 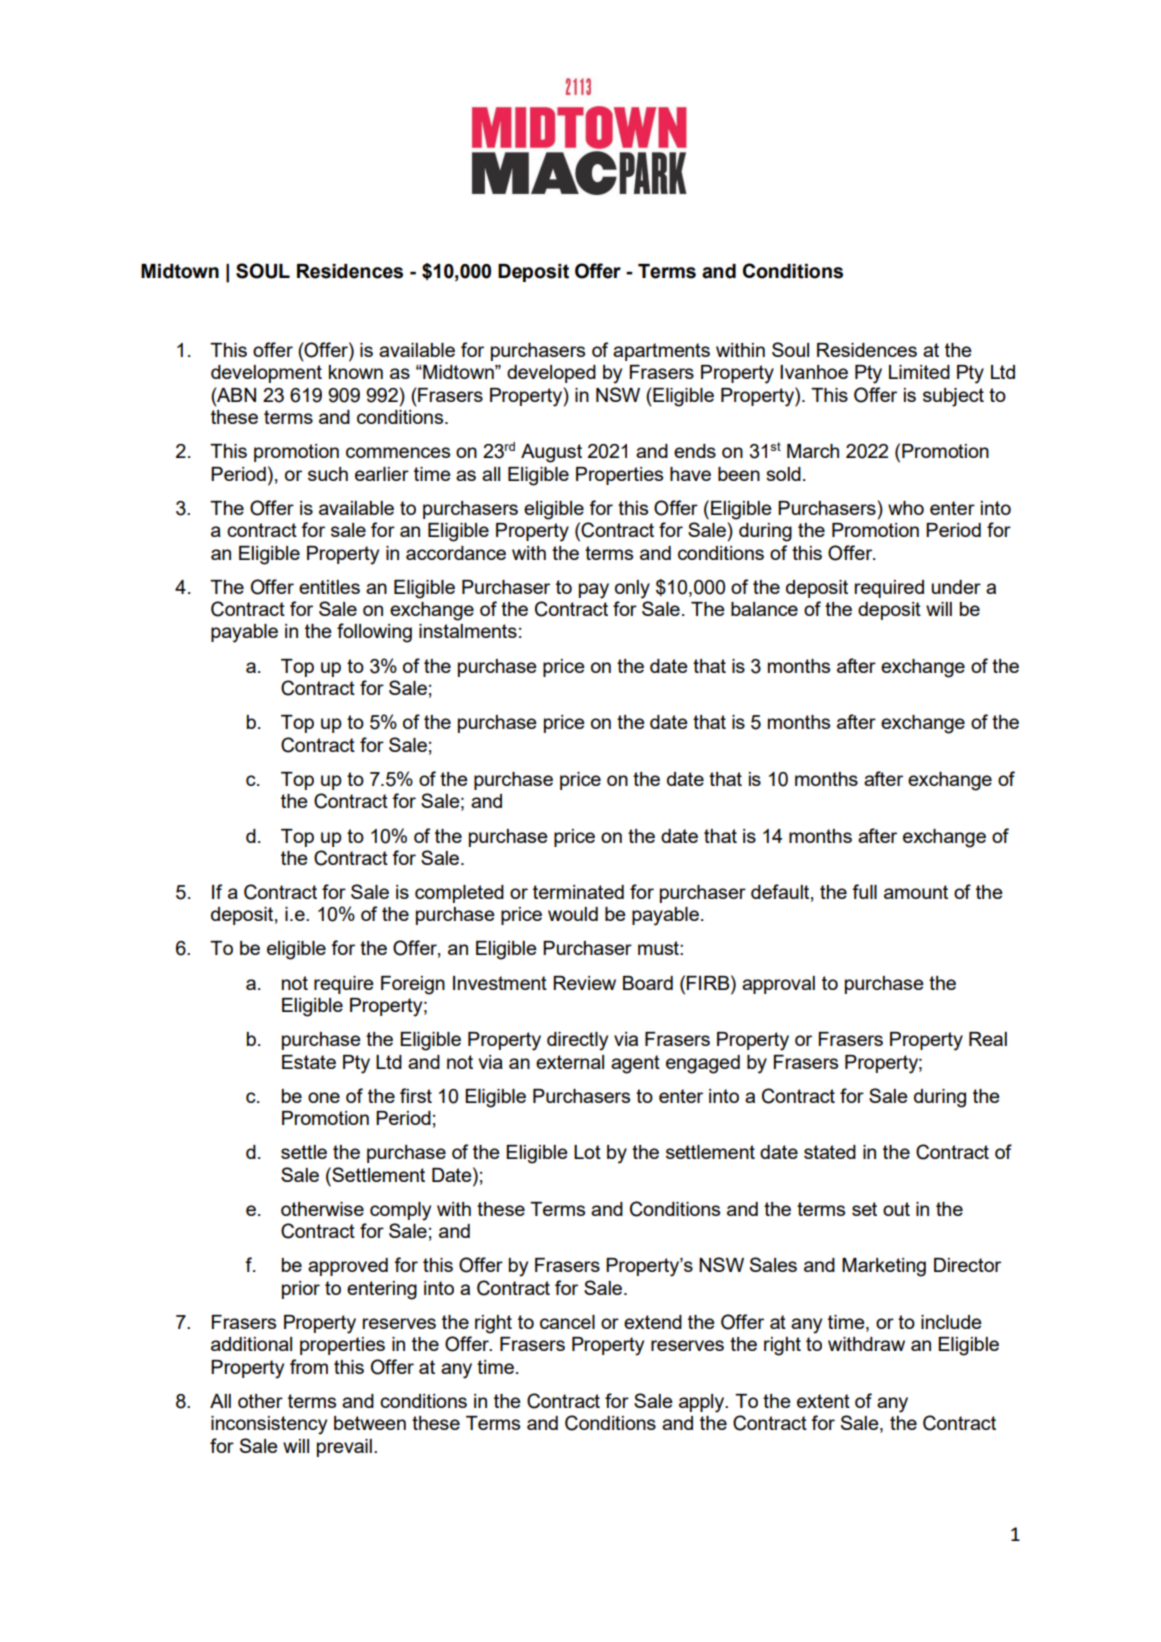 I want to click on under, so click(x=956, y=587).
